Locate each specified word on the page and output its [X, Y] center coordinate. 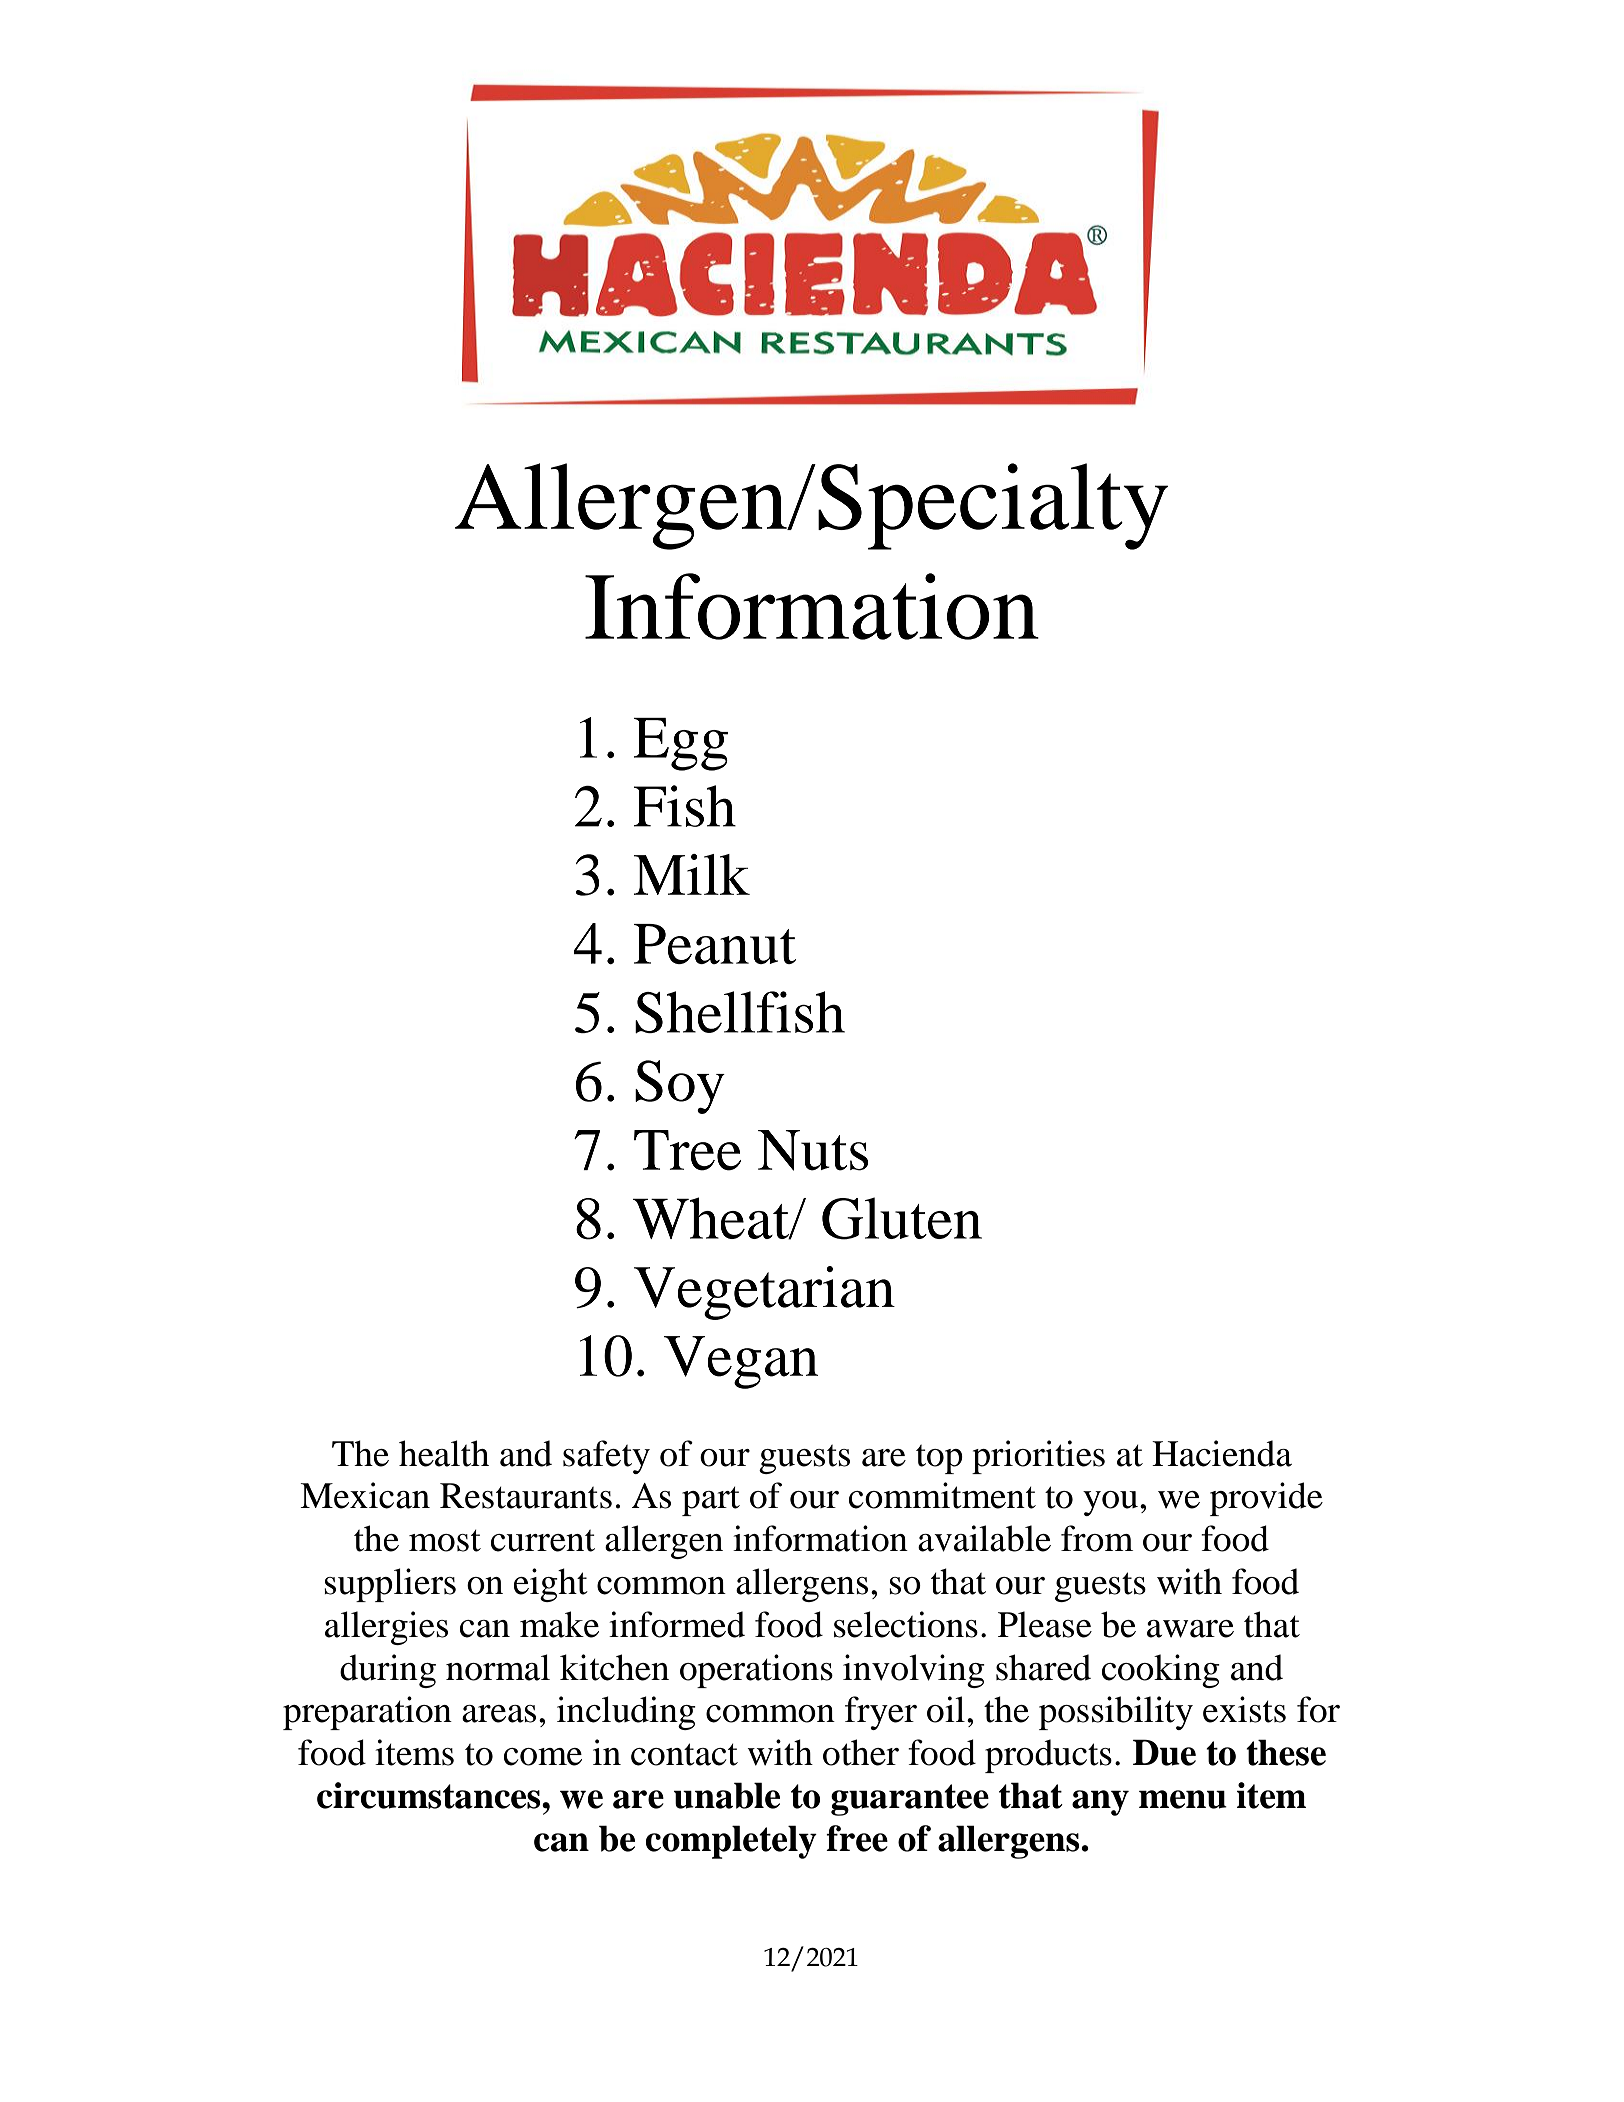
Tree [687, 1150]
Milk [692, 874]
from [1097, 1538]
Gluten [902, 1218]
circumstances [430, 1795]
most [445, 1541]
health [444, 1453]
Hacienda [1222, 1453]
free [857, 1838]
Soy [680, 1087]
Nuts [813, 1150]
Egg [681, 744]
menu [1183, 1799]
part [711, 1501]
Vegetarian [764, 1293]
